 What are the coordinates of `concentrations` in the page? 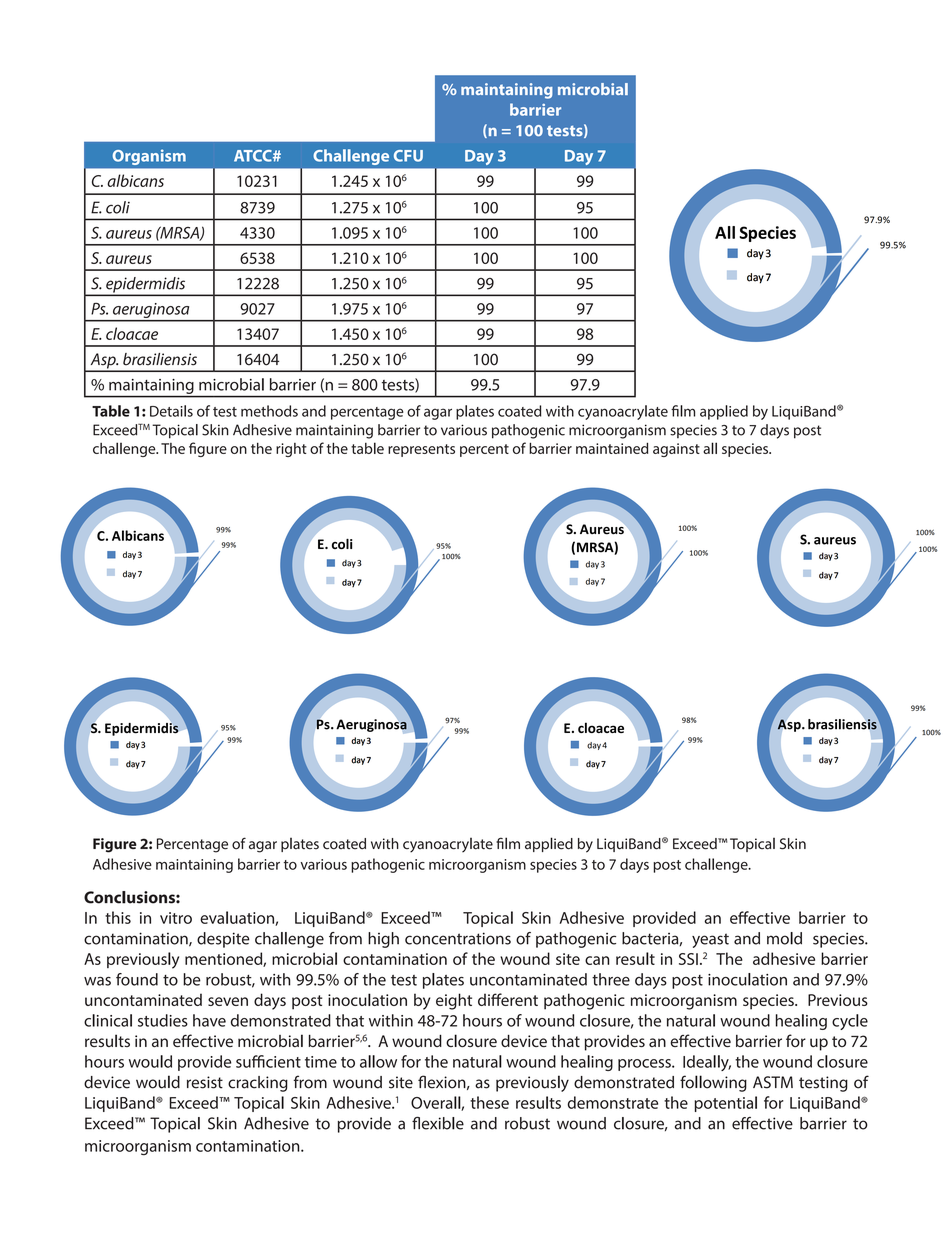 It's located at (458, 938).
